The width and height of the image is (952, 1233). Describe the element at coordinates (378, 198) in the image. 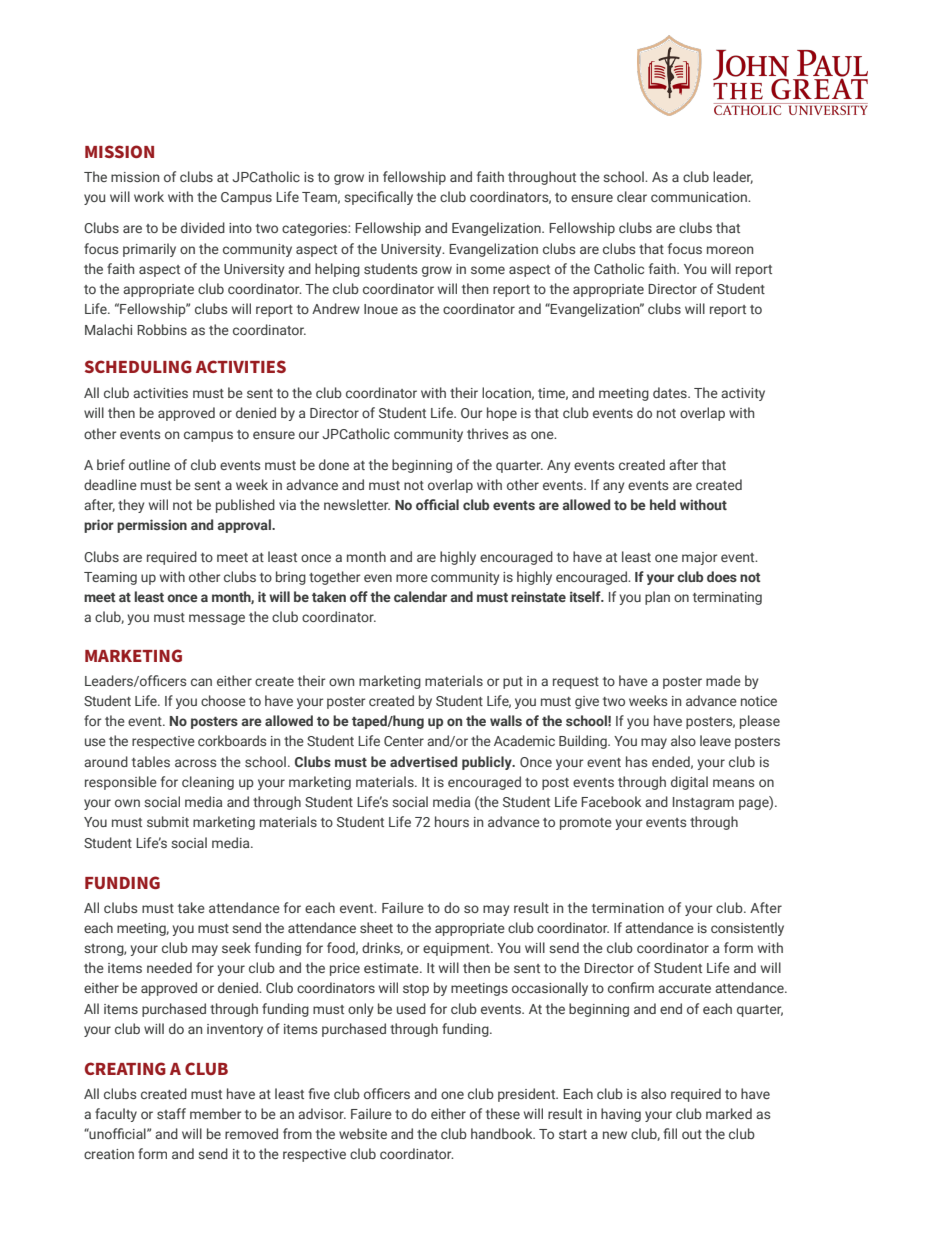

I see `specifically` at that location.
